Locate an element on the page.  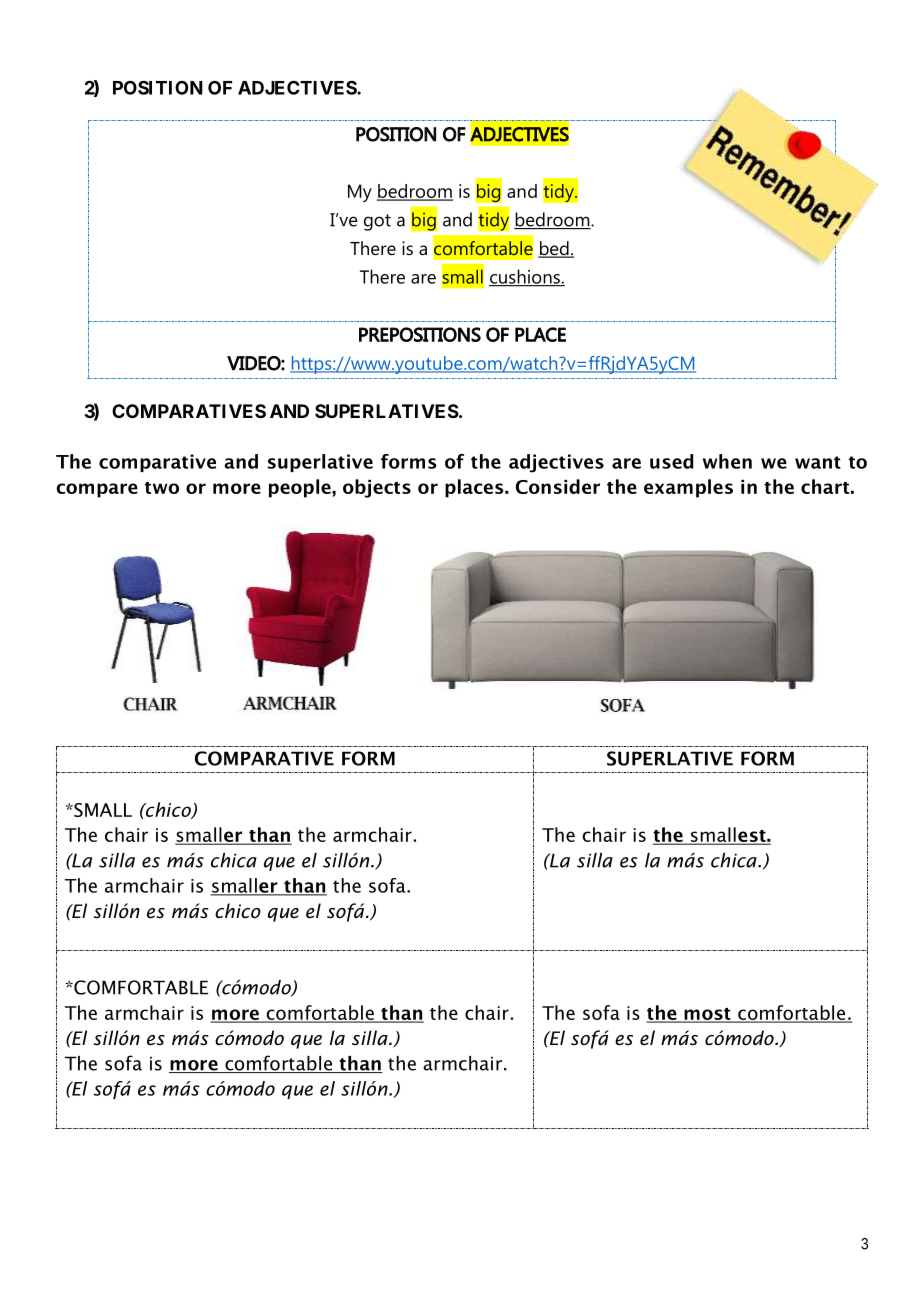
two is located at coordinates (162, 488).
